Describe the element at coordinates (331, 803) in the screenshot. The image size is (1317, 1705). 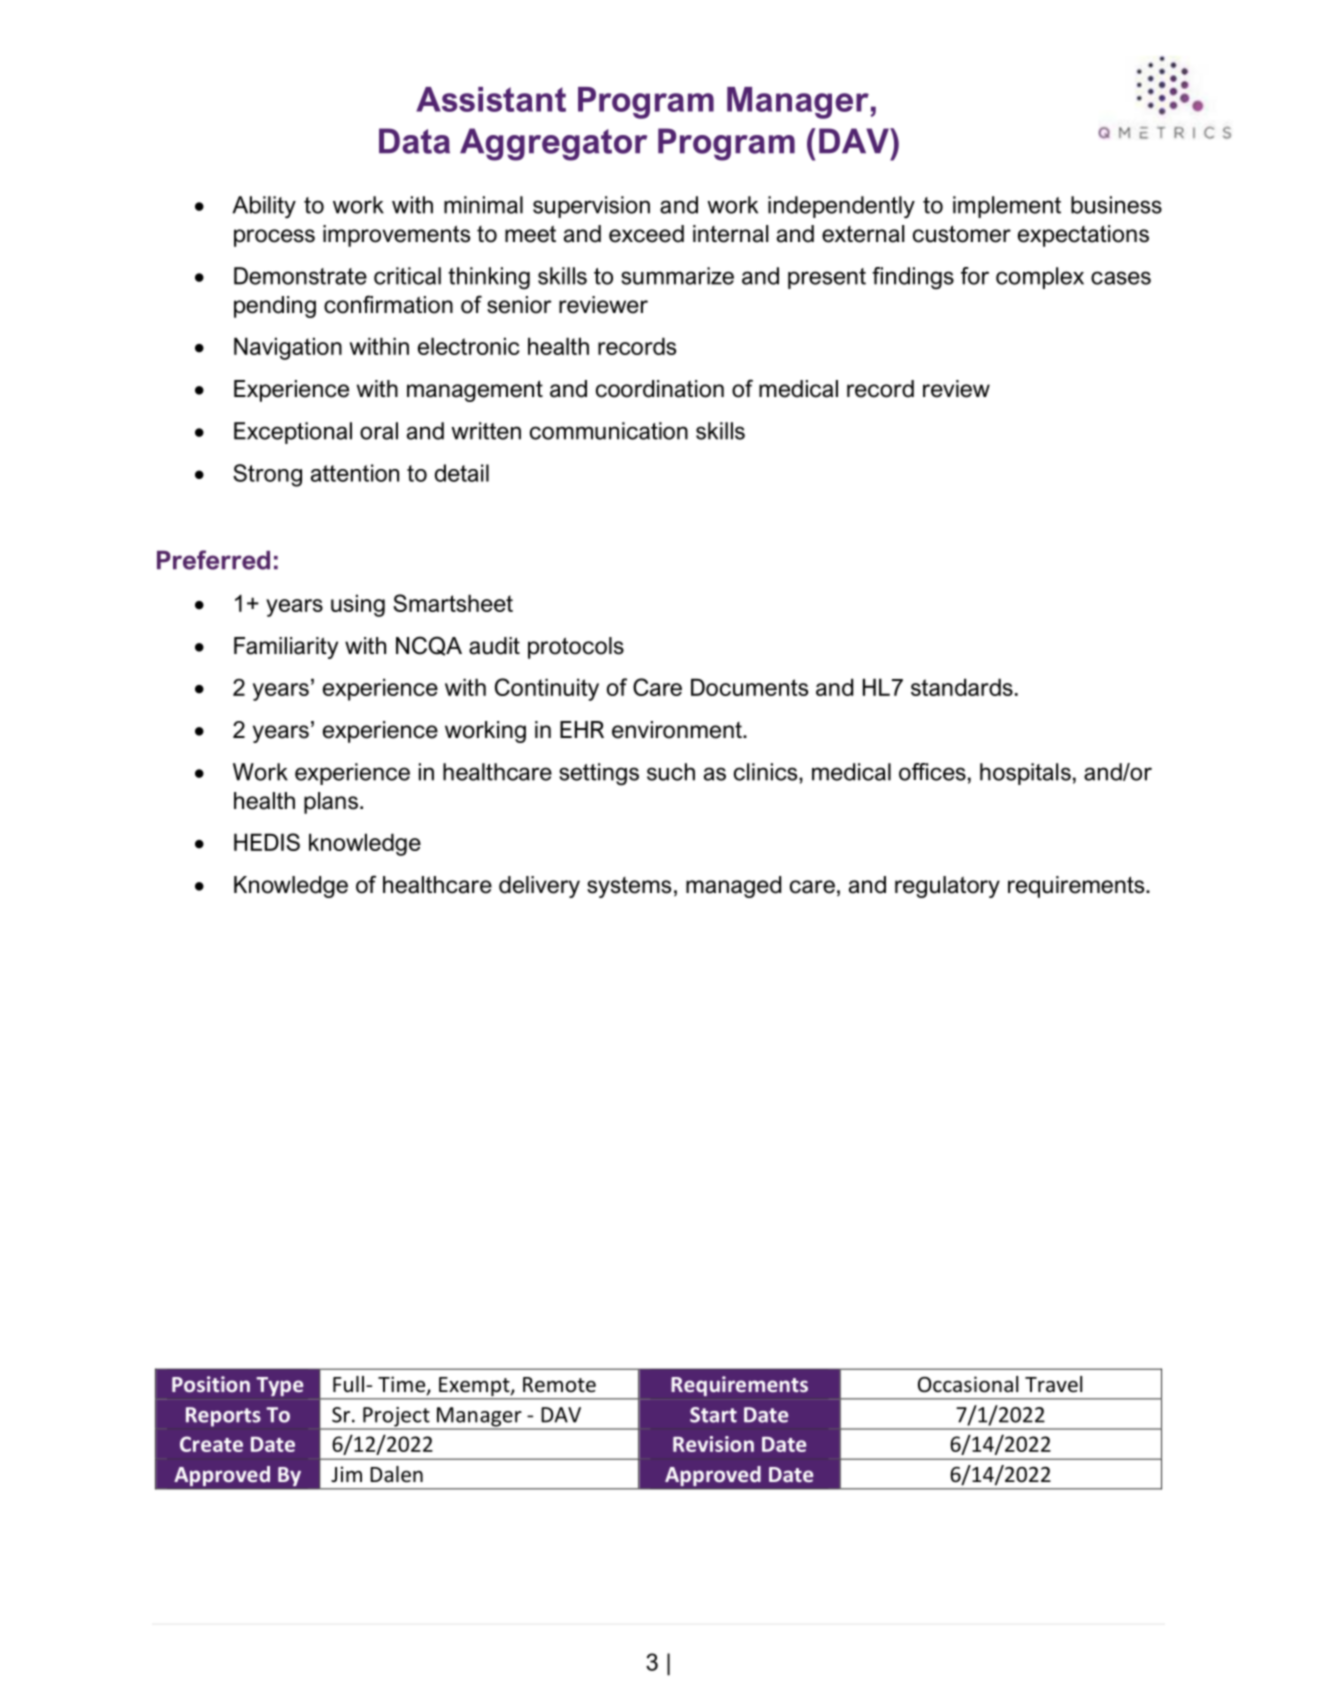
I see `plans` at that location.
